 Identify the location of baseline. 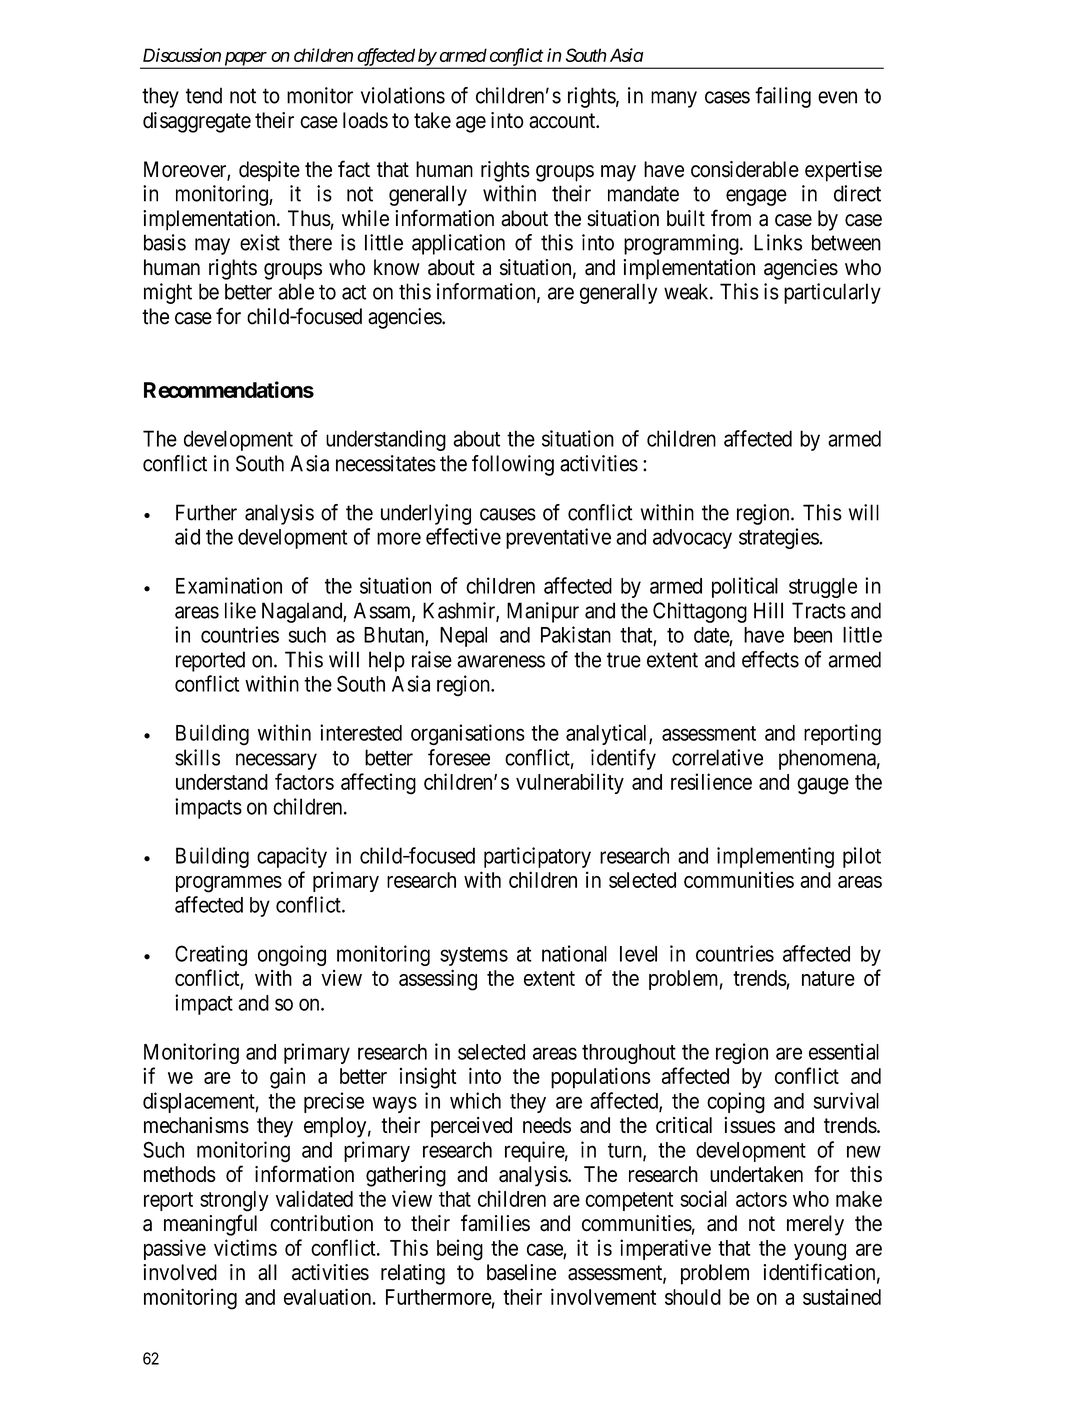
(521, 1272).
